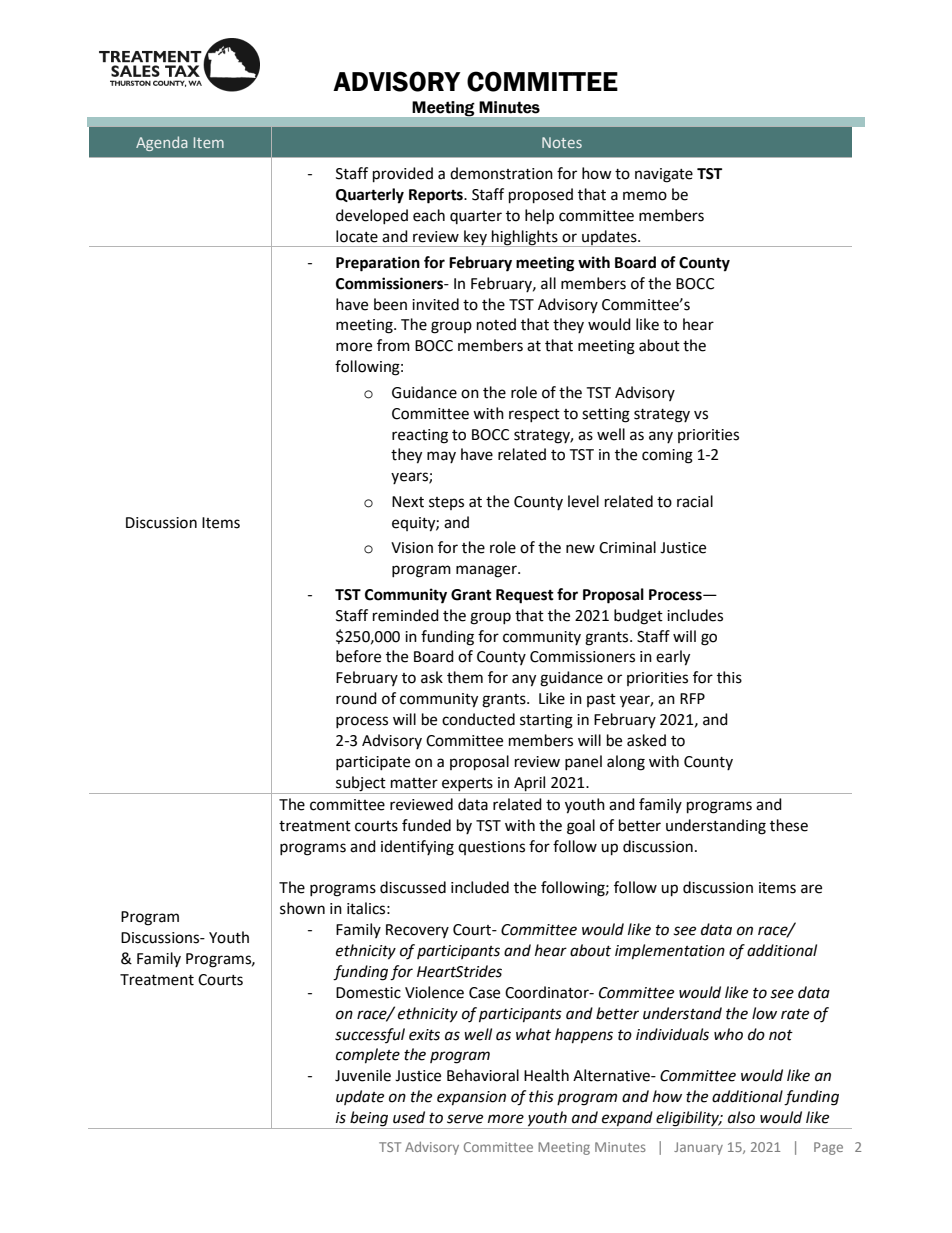  What do you see at coordinates (496, 324) in the screenshot?
I see `noted` at bounding box center [496, 324].
